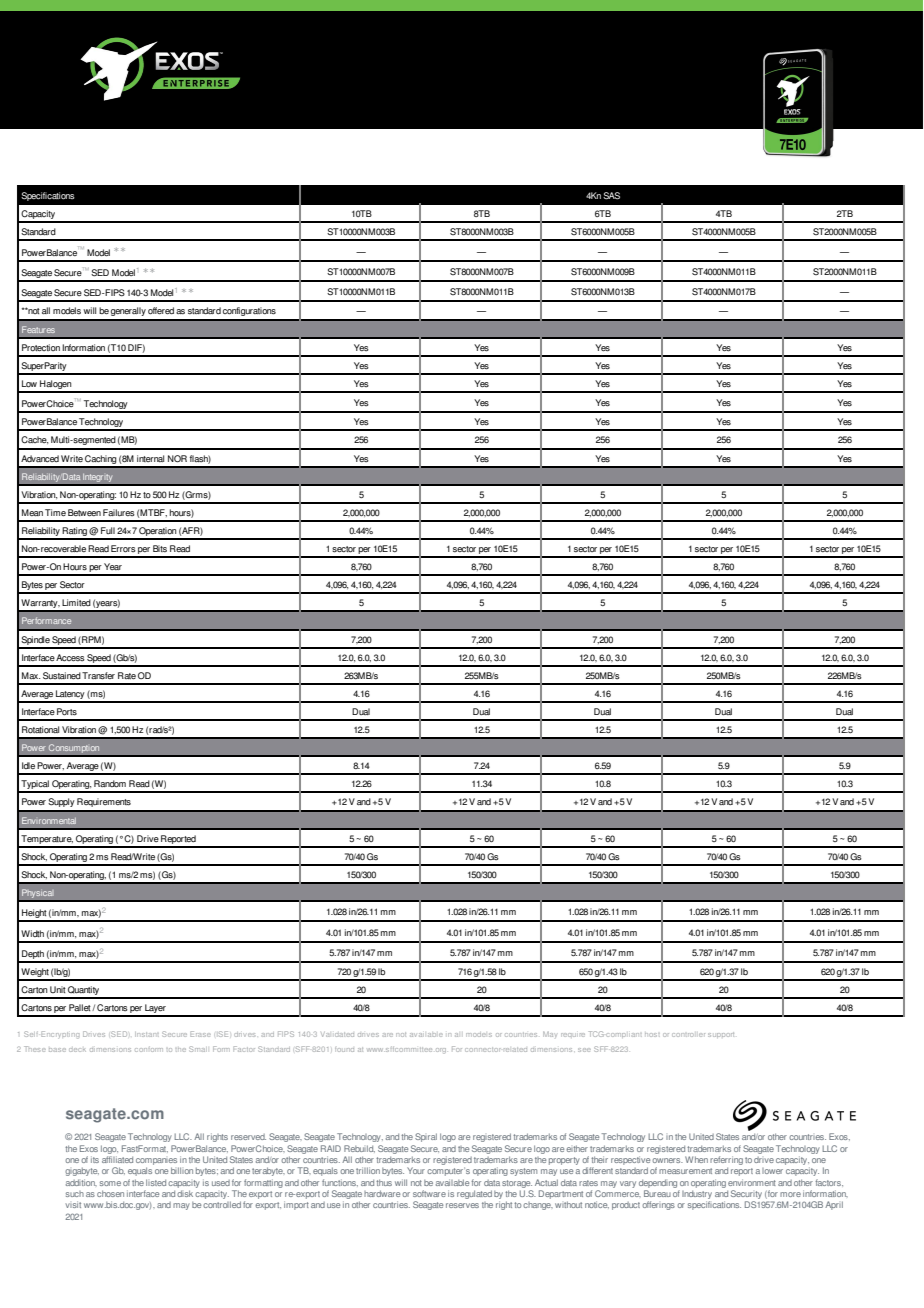 This page has width=924, height=1308. Describe the element at coordinates (110, 1183) in the page. I see `some` at that location.
